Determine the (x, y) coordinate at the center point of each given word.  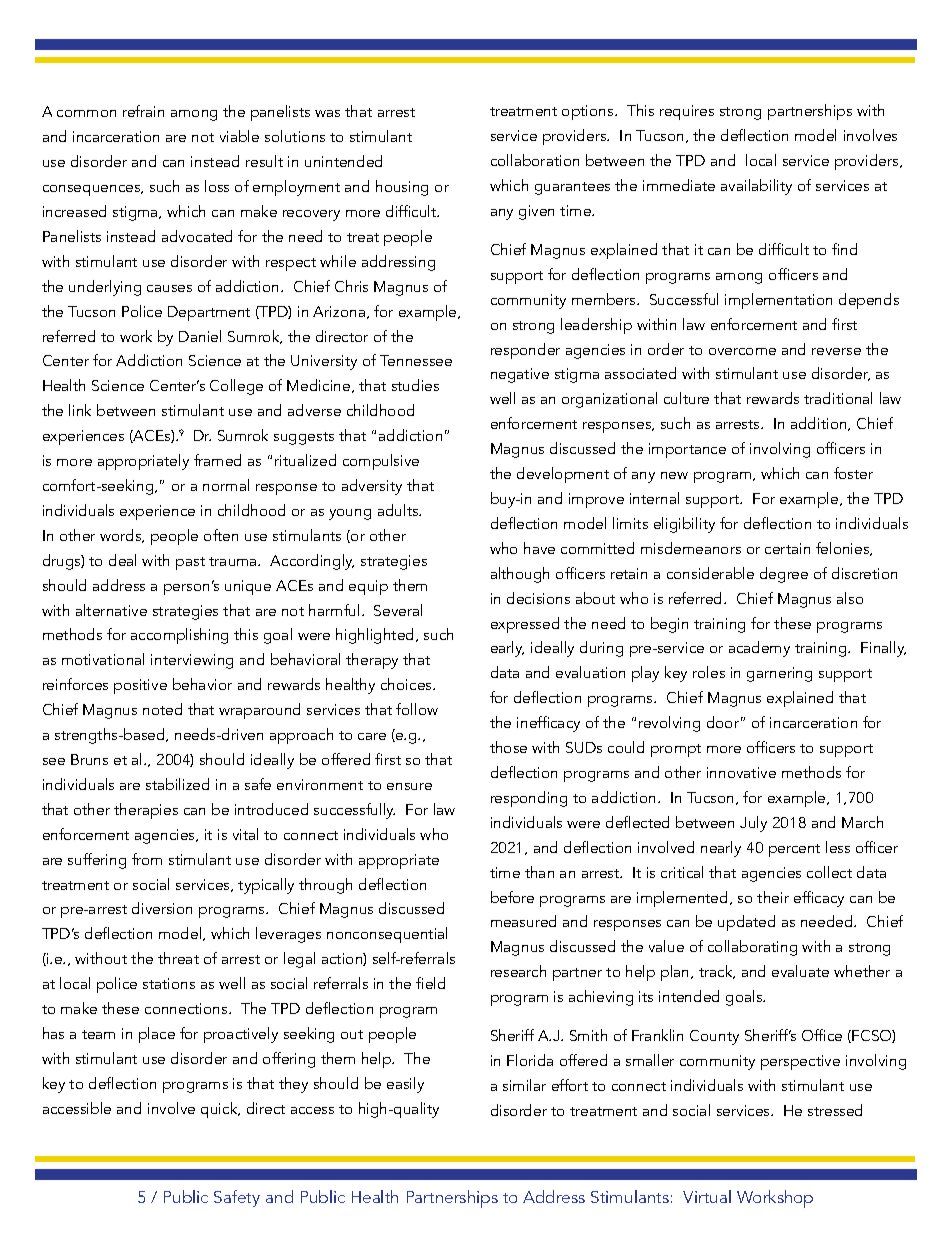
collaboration (535, 160)
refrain (143, 111)
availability (756, 187)
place (157, 1035)
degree (784, 575)
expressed (525, 625)
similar (524, 1085)
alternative (111, 610)
